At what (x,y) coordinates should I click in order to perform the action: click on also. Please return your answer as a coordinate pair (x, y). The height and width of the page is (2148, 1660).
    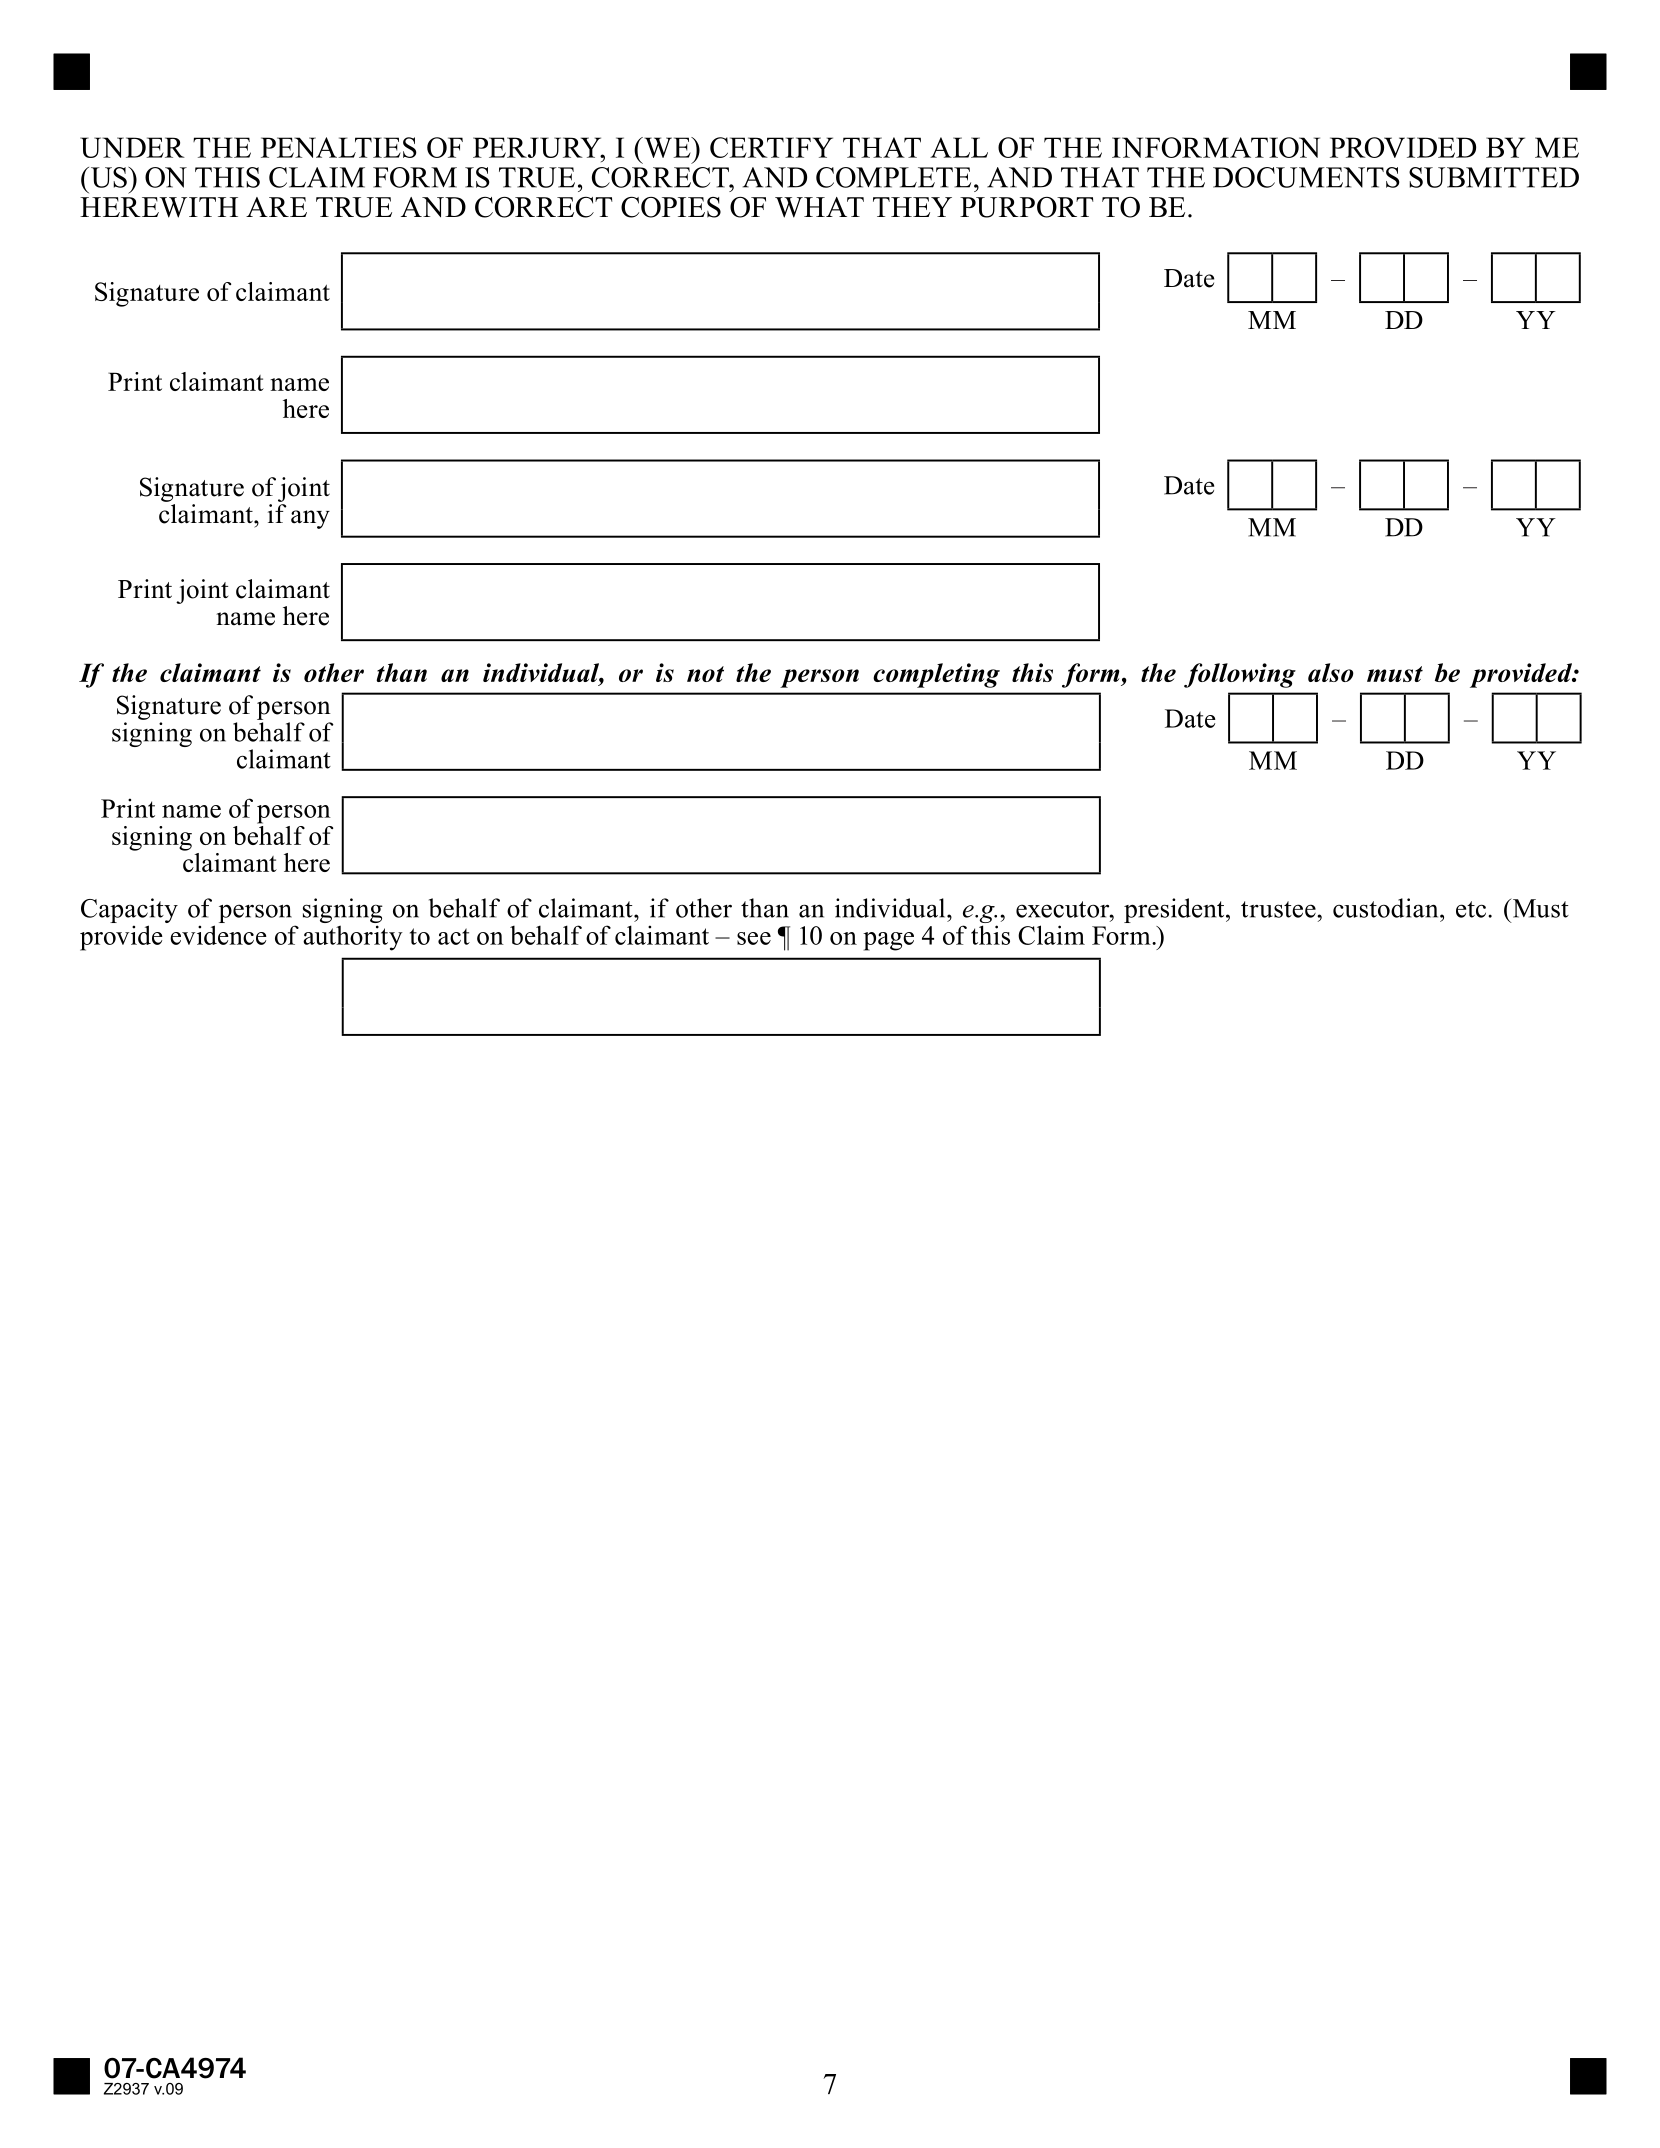
    Looking at the image, I should click on (1331, 672).
